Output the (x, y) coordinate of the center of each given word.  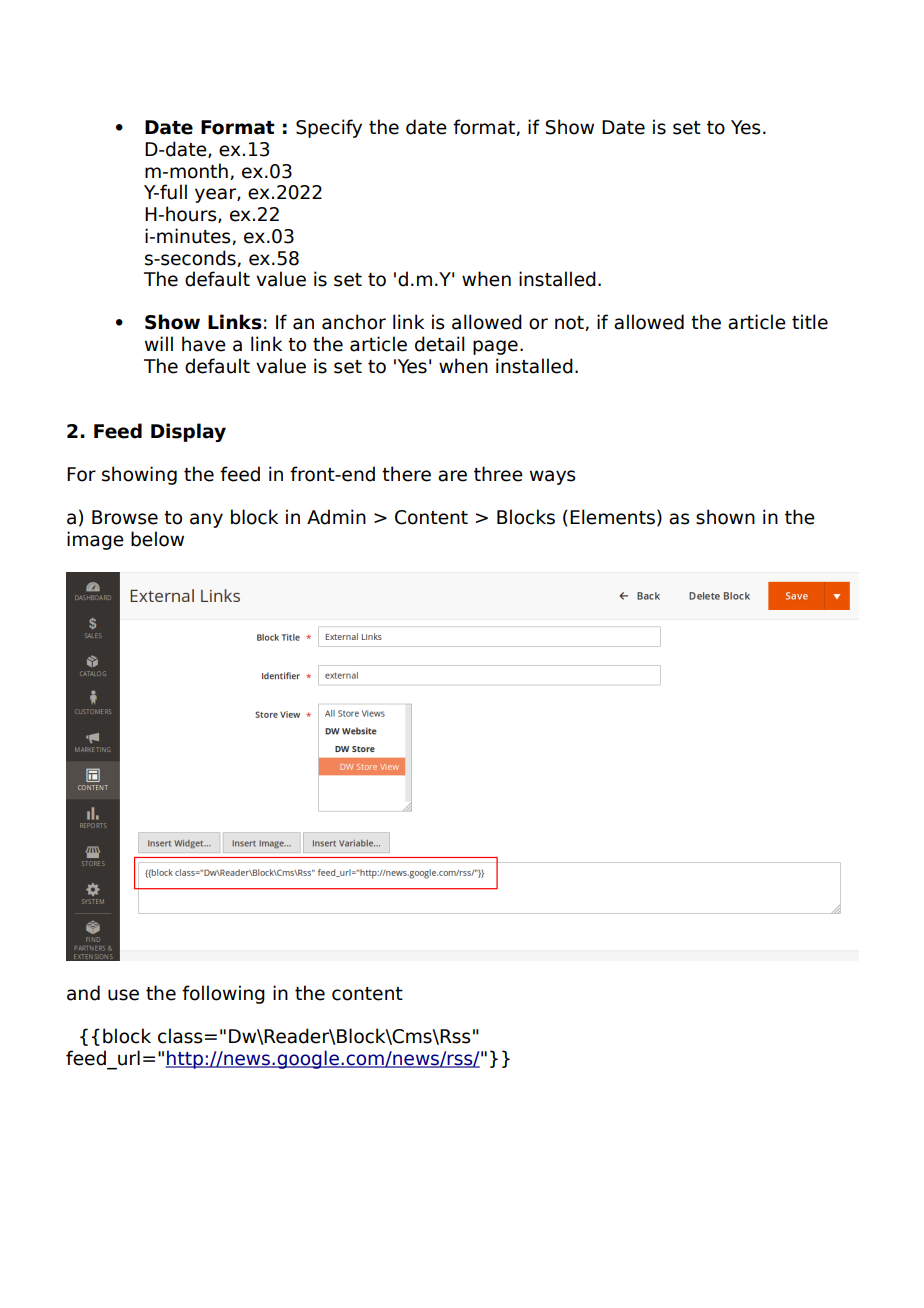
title (810, 322)
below (157, 539)
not (570, 323)
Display (188, 432)
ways (553, 477)
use (123, 995)
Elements (612, 517)
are (452, 476)
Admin (336, 517)
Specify (329, 128)
